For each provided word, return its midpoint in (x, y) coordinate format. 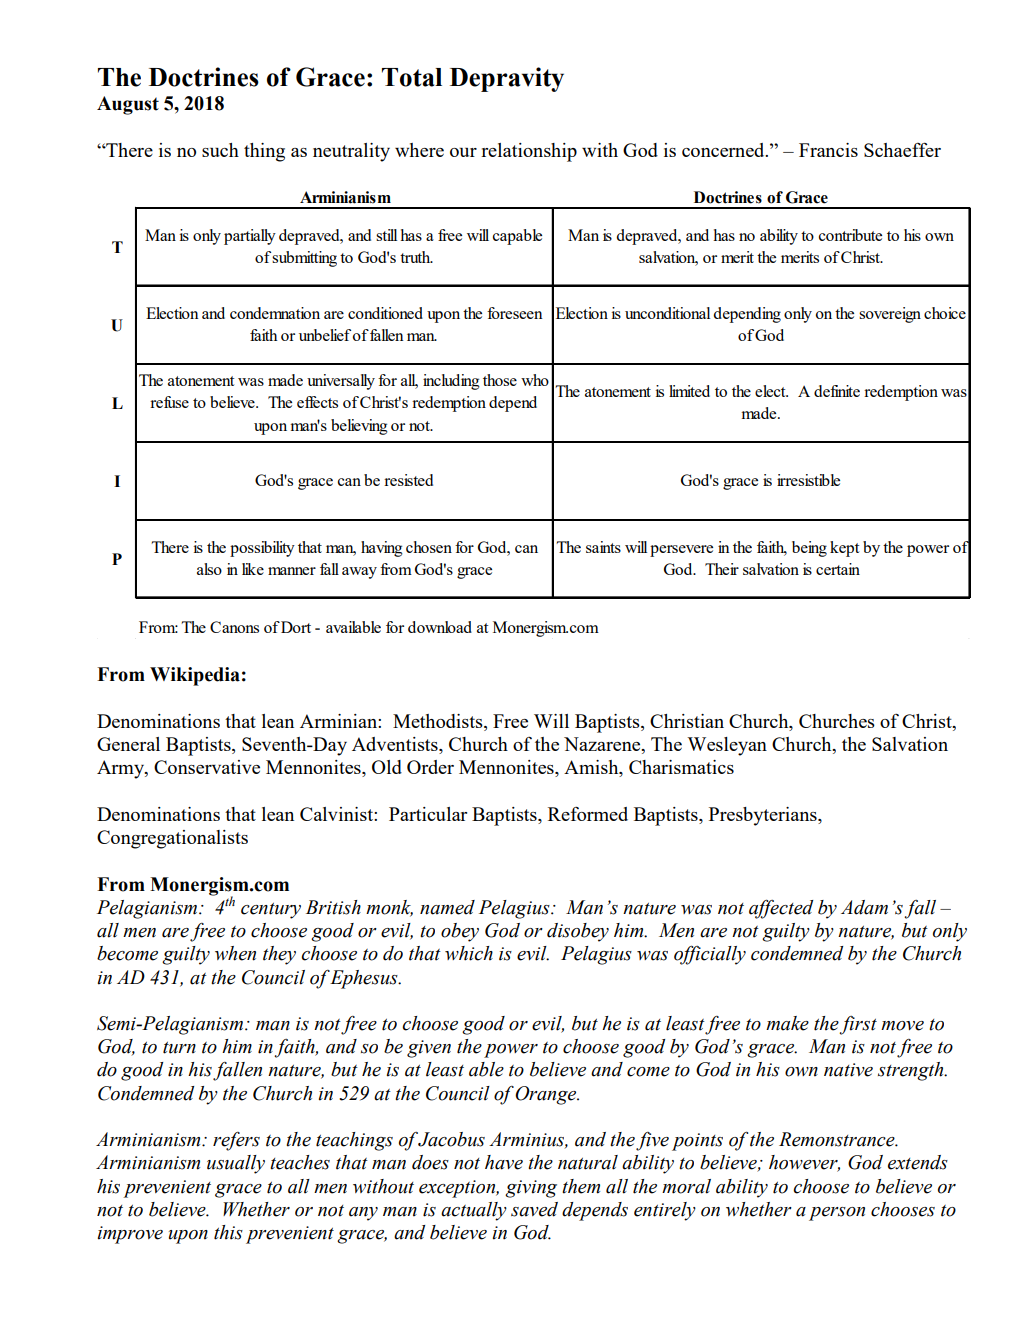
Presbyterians (764, 816)
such (220, 150)
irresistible (808, 480)
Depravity (507, 79)
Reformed (588, 814)
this (228, 1232)
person (837, 1214)
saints (603, 547)
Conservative (207, 767)
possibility (262, 549)
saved (534, 1209)
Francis (828, 150)
